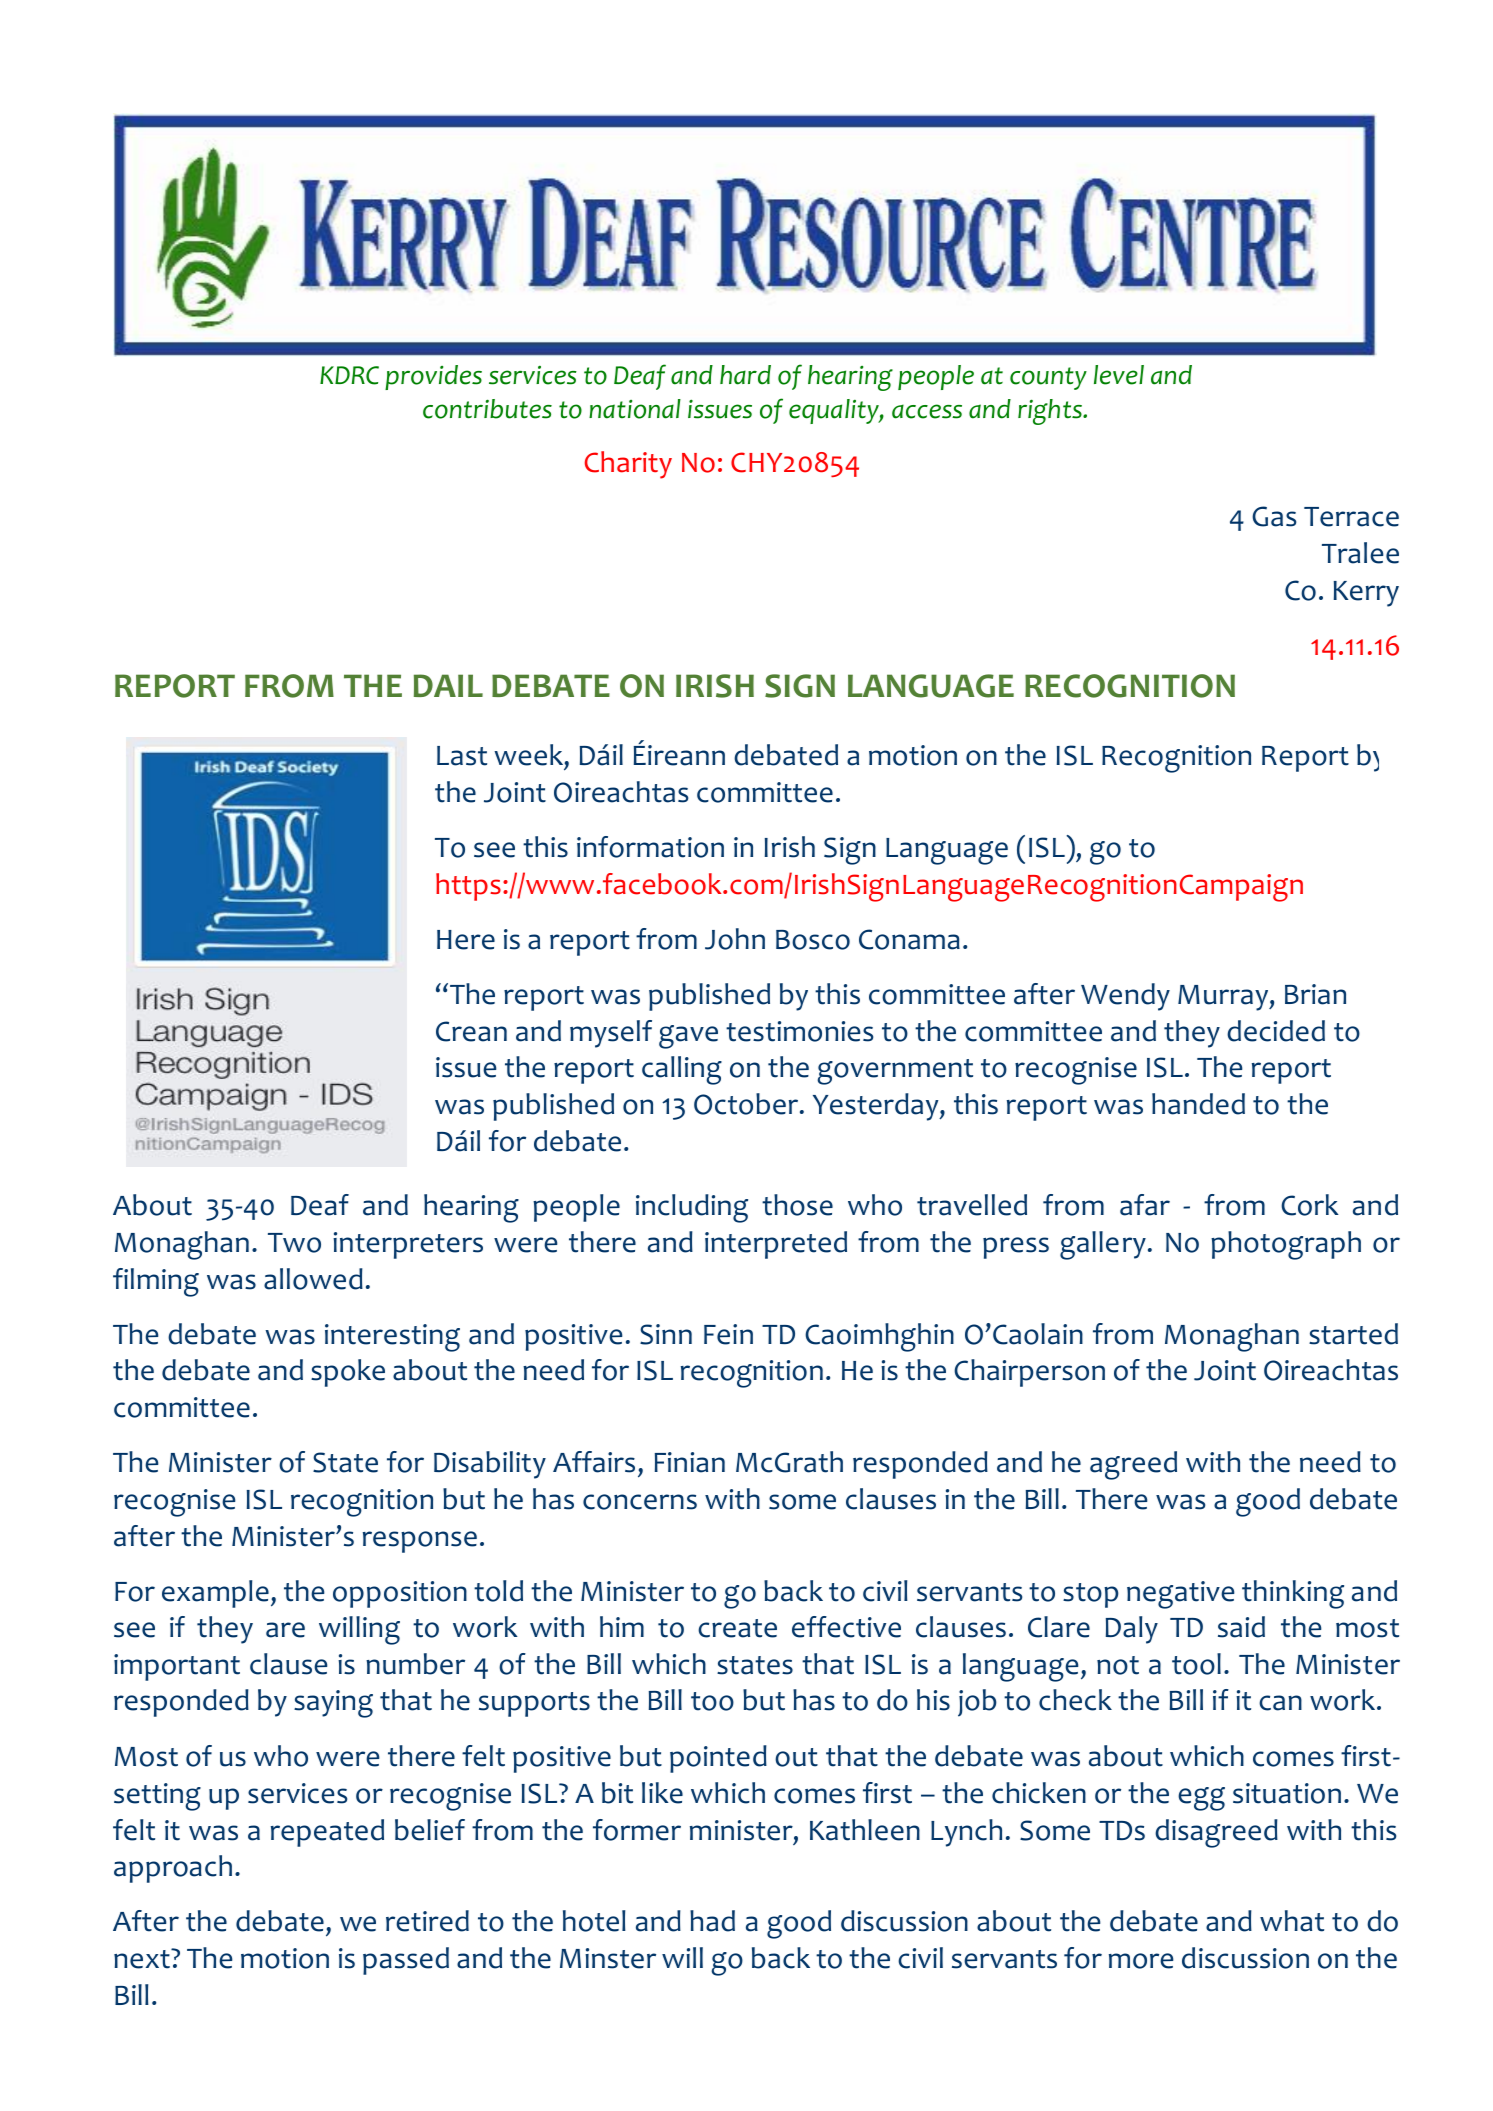 This screenshot has height=2111, width=1493. Describe the element at coordinates (1315, 994) in the screenshot. I see `Brian` at that location.
